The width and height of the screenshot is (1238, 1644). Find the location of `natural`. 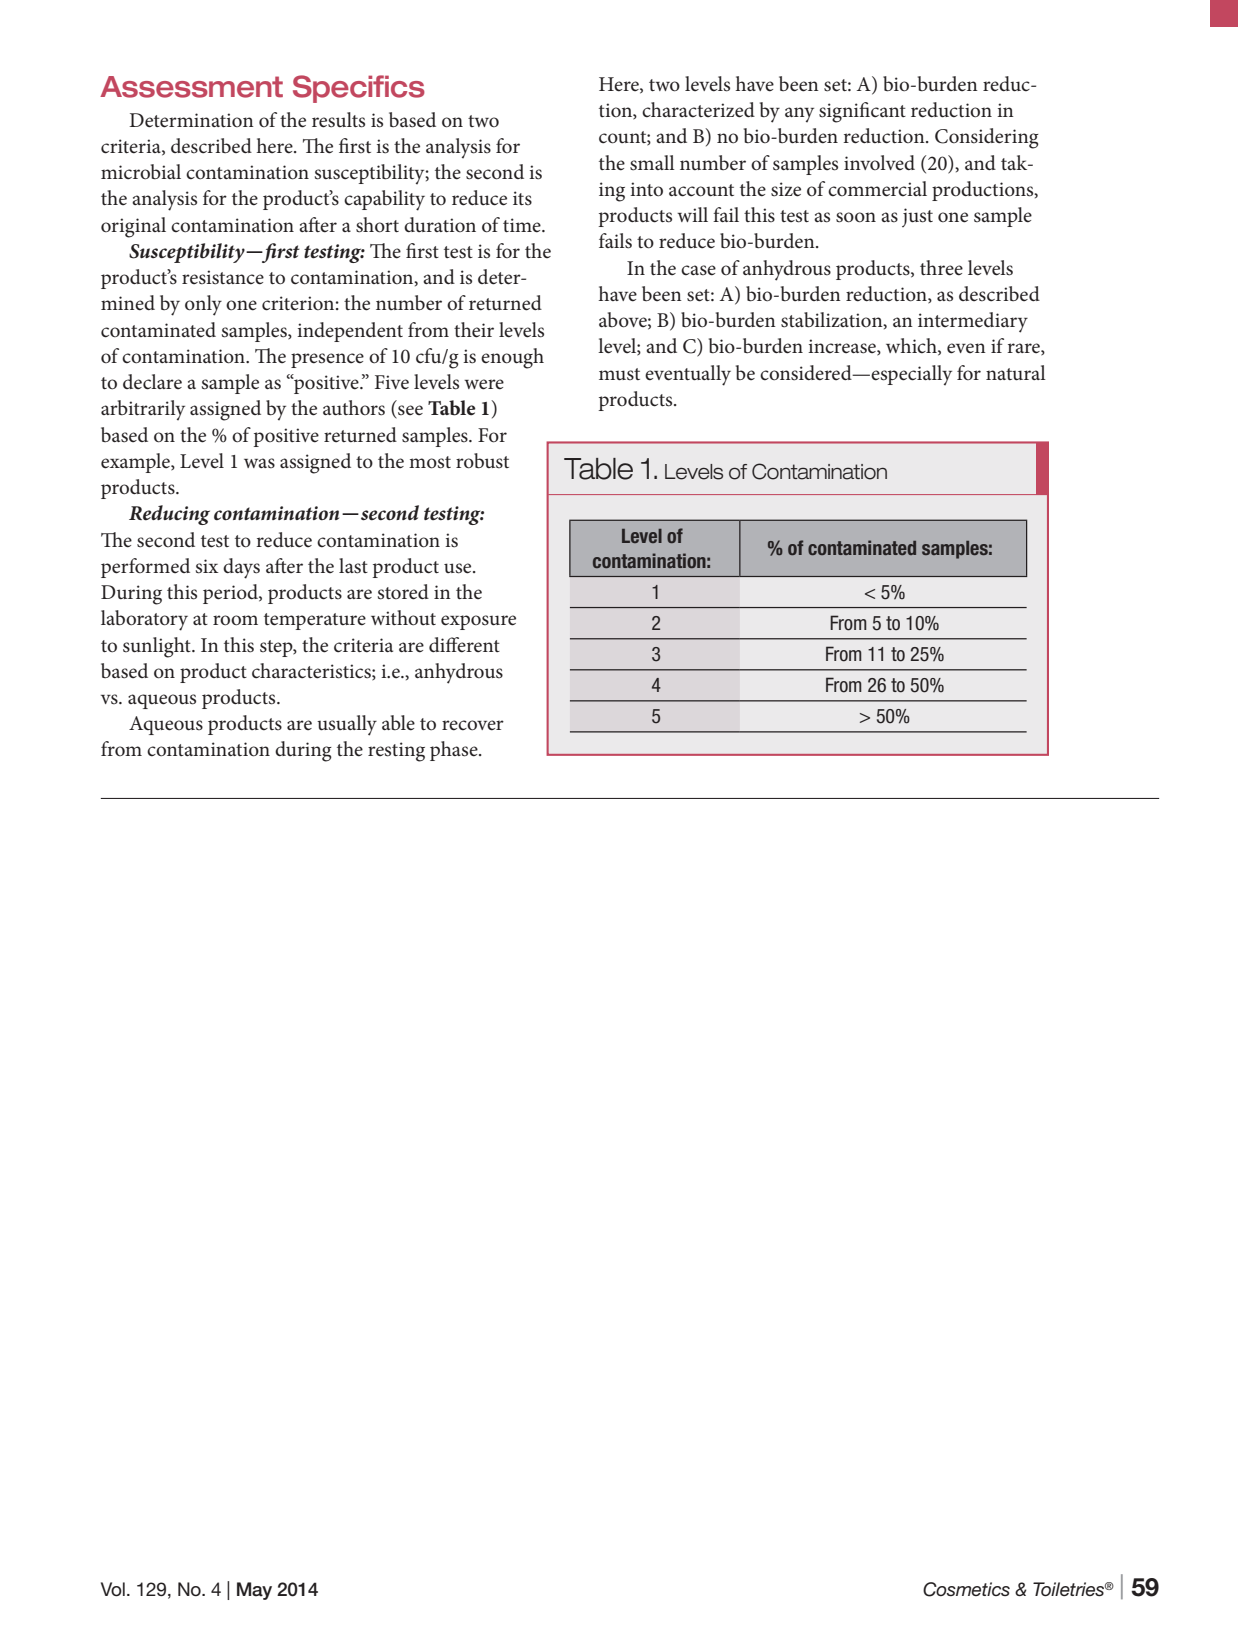

natural is located at coordinates (1016, 373).
